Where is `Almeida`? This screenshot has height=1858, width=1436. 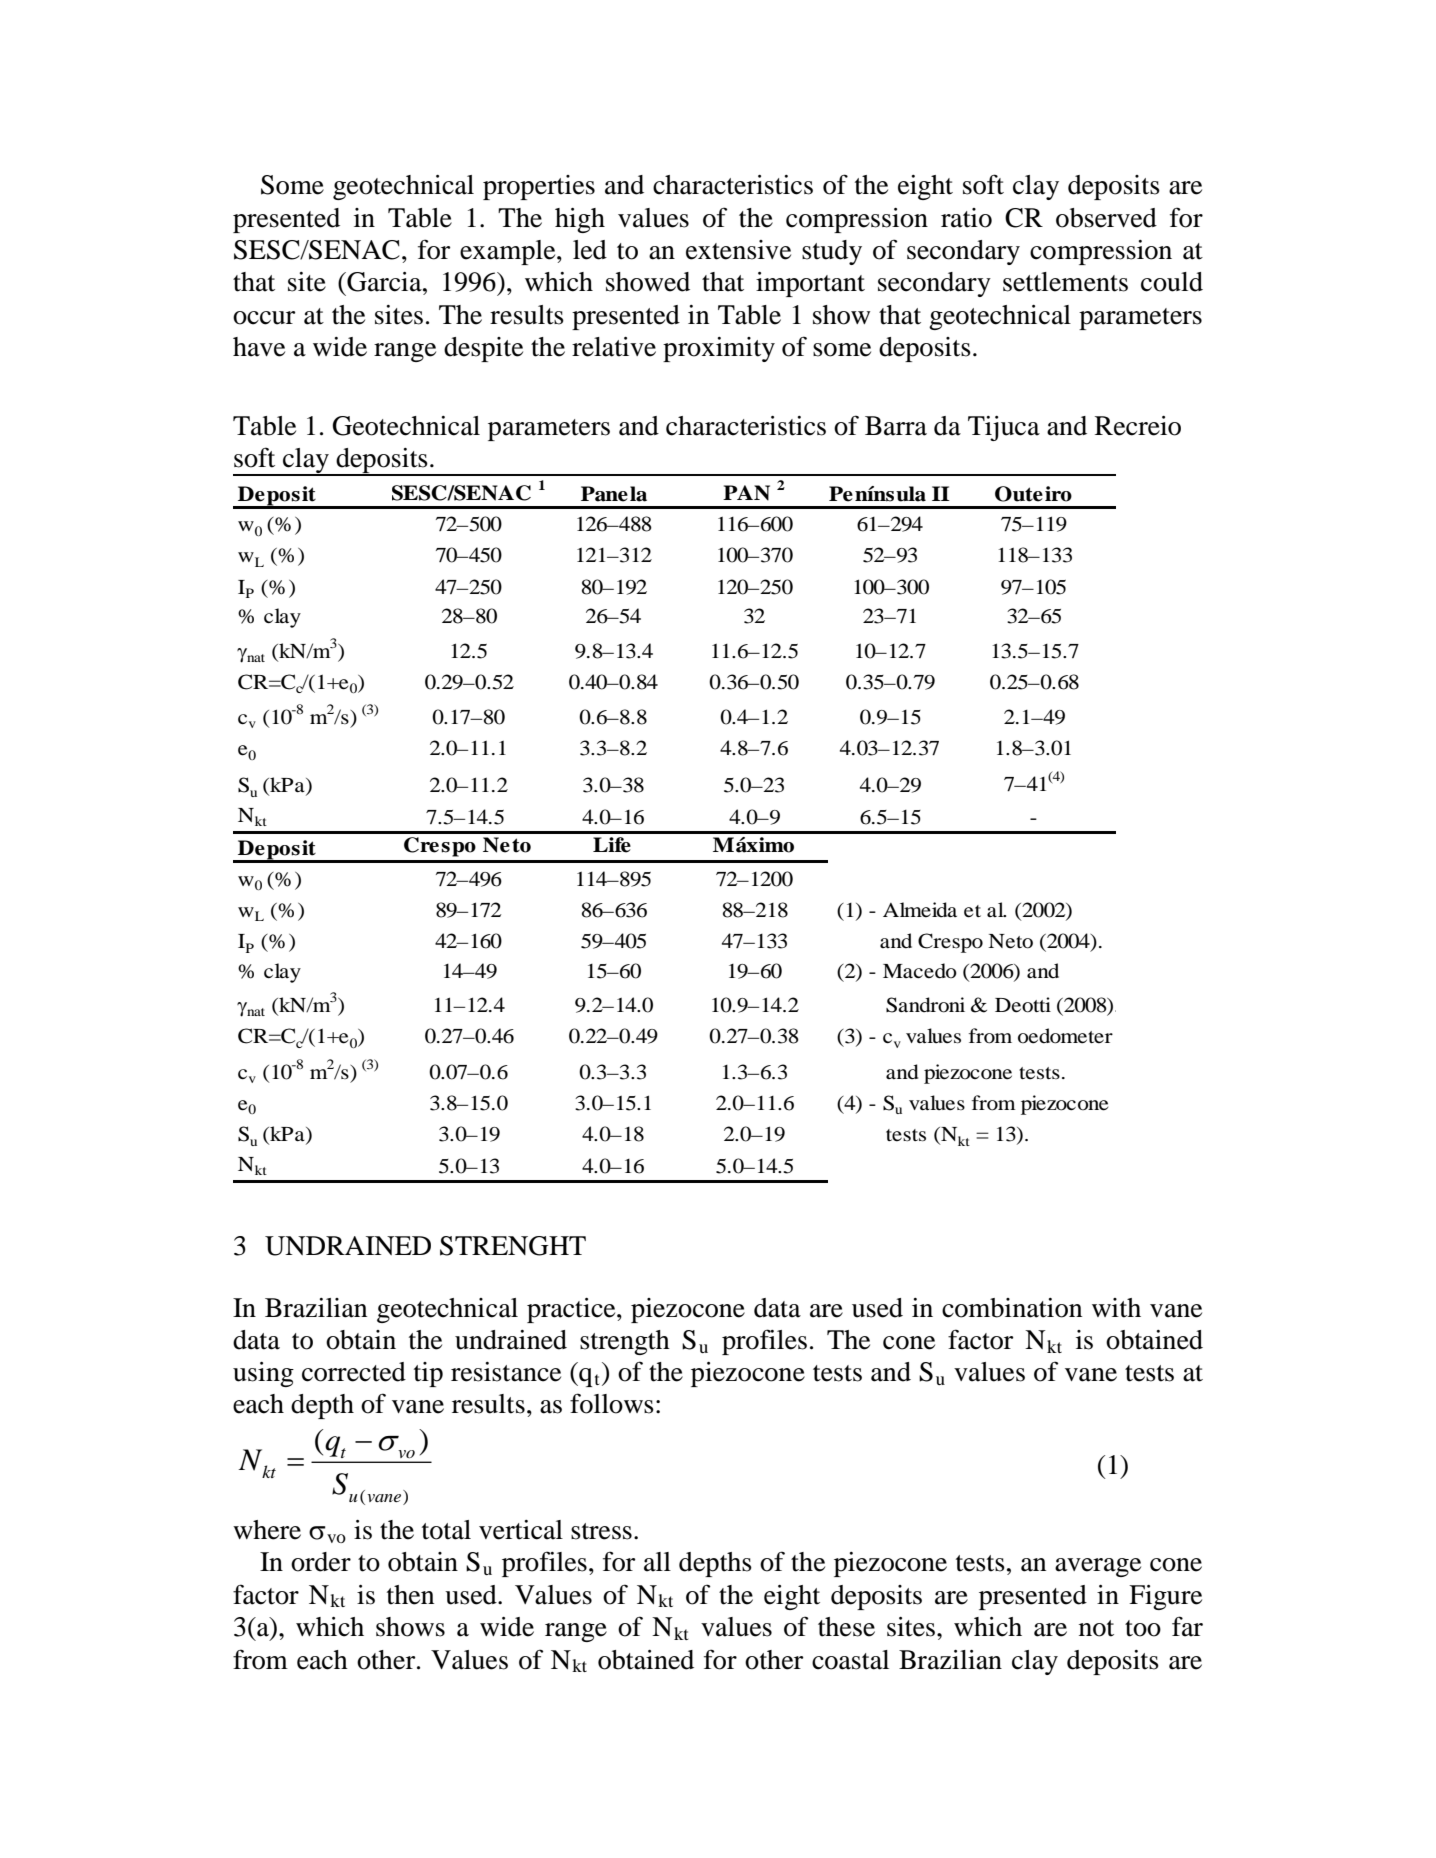
Almeida is located at coordinates (920, 910).
